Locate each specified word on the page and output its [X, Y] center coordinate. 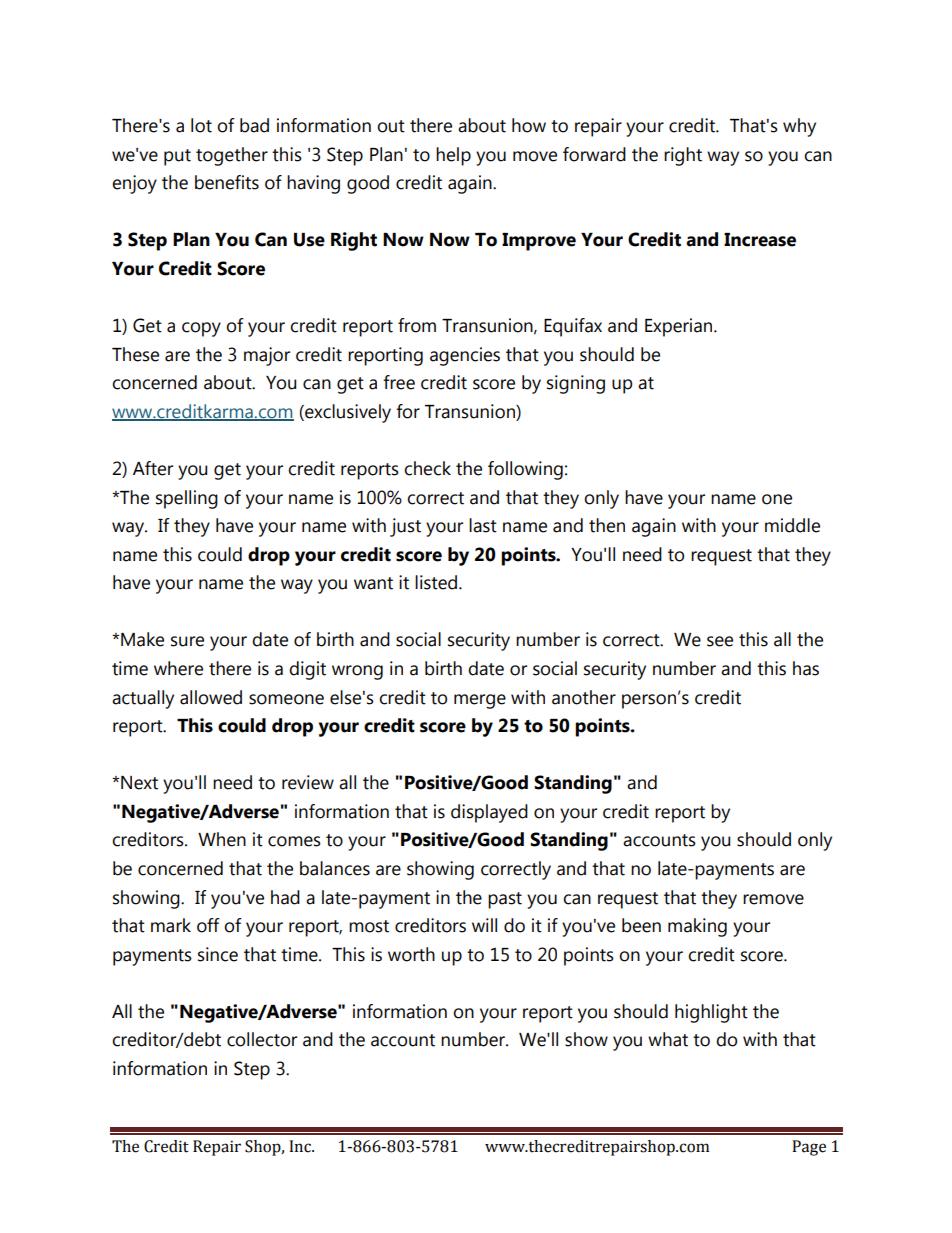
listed [437, 582]
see [720, 641]
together [232, 156]
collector [262, 1039]
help [453, 156]
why [799, 127]
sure [187, 641]
